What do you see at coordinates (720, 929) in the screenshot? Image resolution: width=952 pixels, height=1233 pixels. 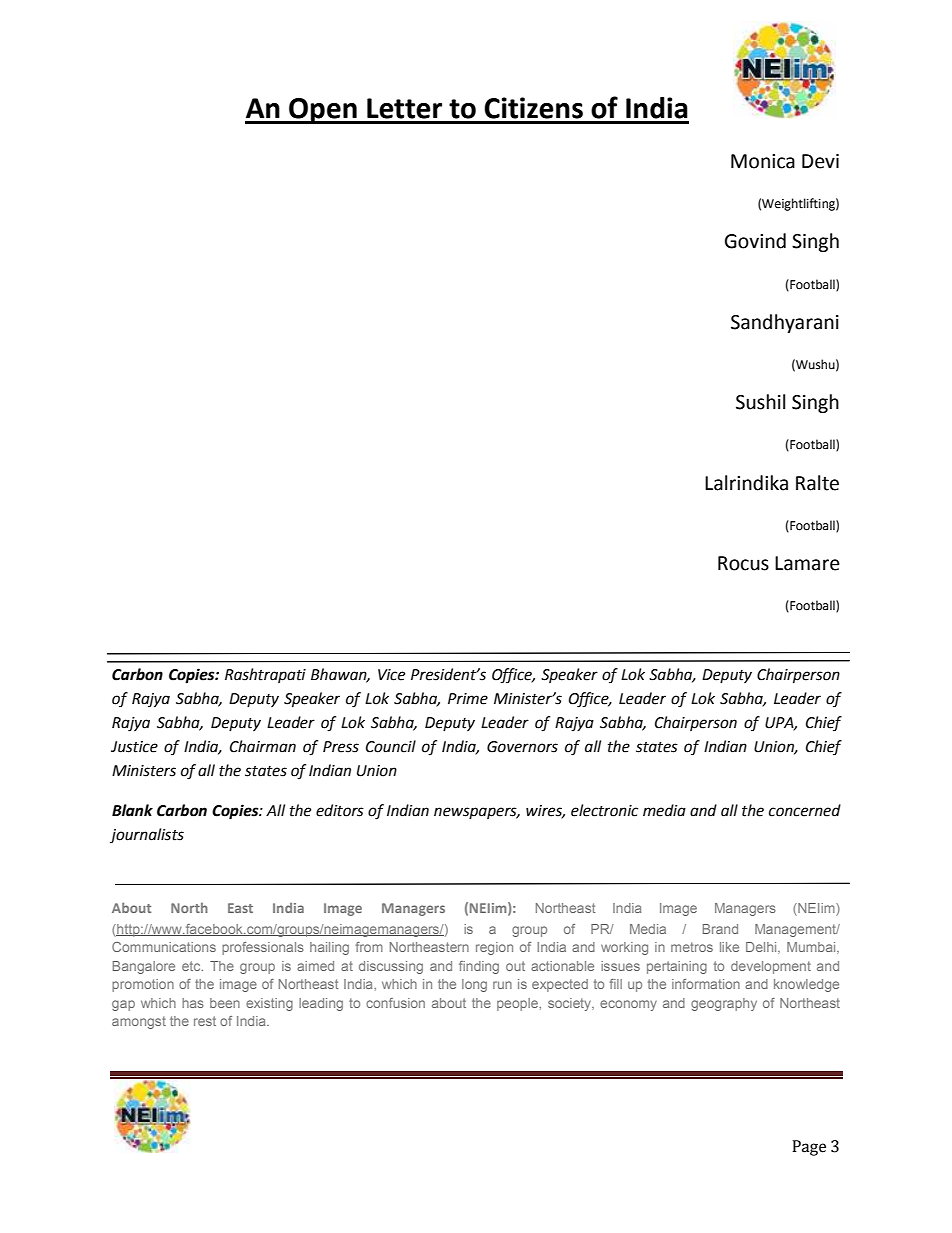 I see `Brand` at bounding box center [720, 929].
